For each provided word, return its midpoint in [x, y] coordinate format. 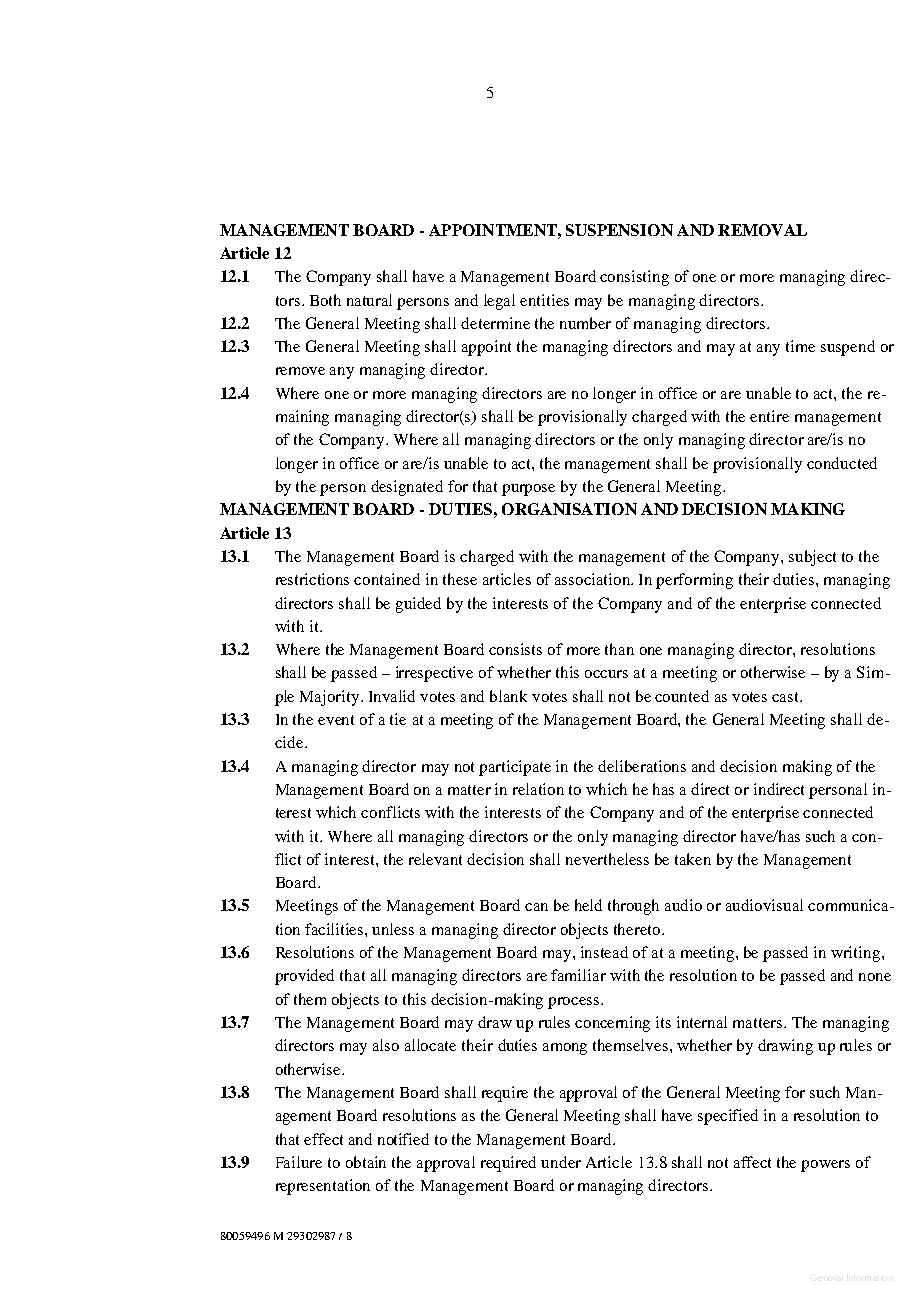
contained [387, 579]
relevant [435, 859]
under [561, 1162]
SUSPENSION [619, 230]
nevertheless [607, 859]
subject [812, 558]
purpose [528, 490]
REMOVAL [762, 230]
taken [693, 859]
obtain [366, 1162]
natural [369, 300]
